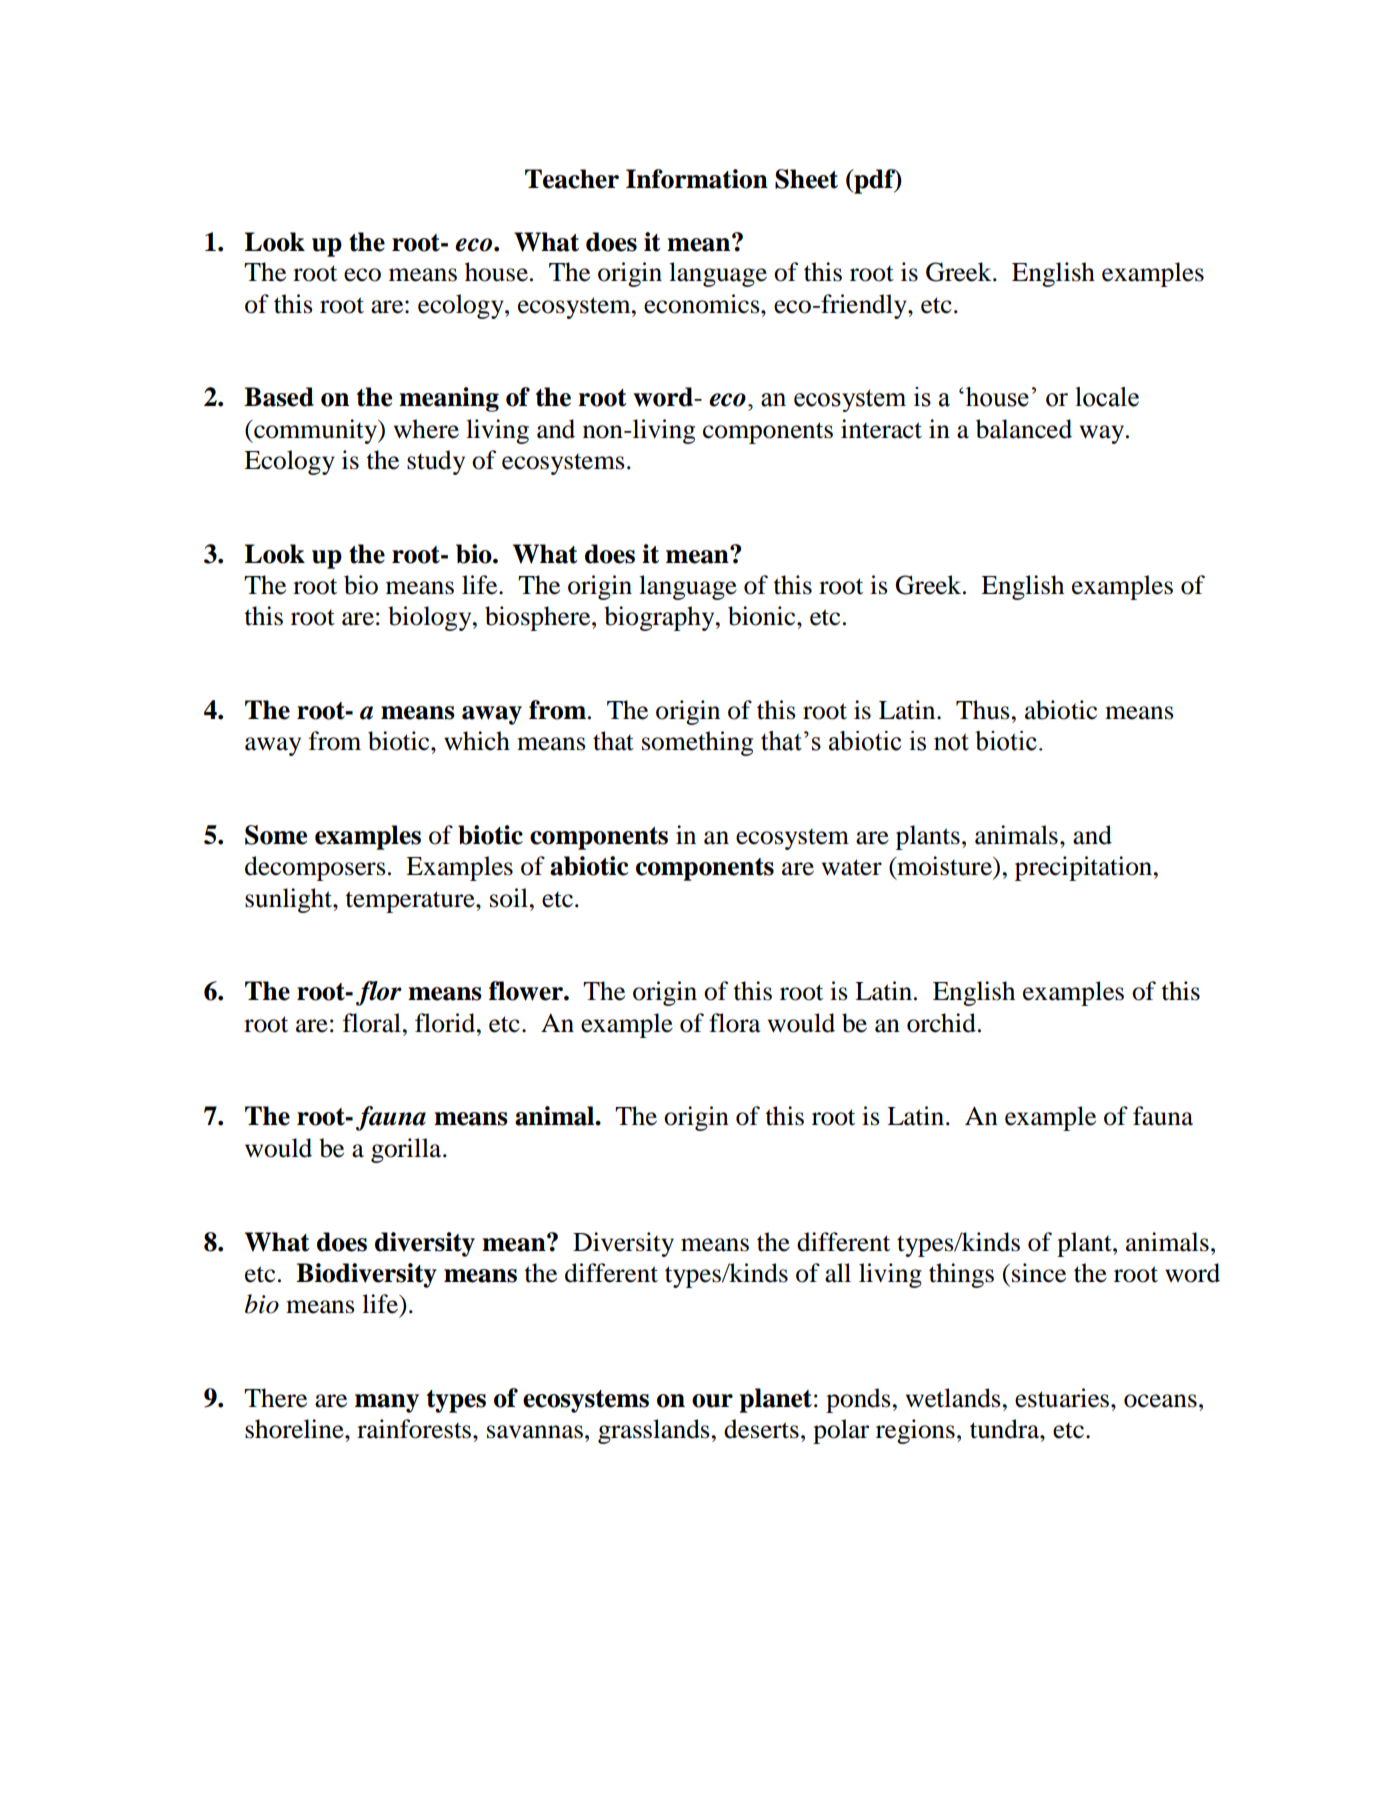 The image size is (1386, 1794). Describe the element at coordinates (697, 179) in the screenshot. I see `Information` at that location.
